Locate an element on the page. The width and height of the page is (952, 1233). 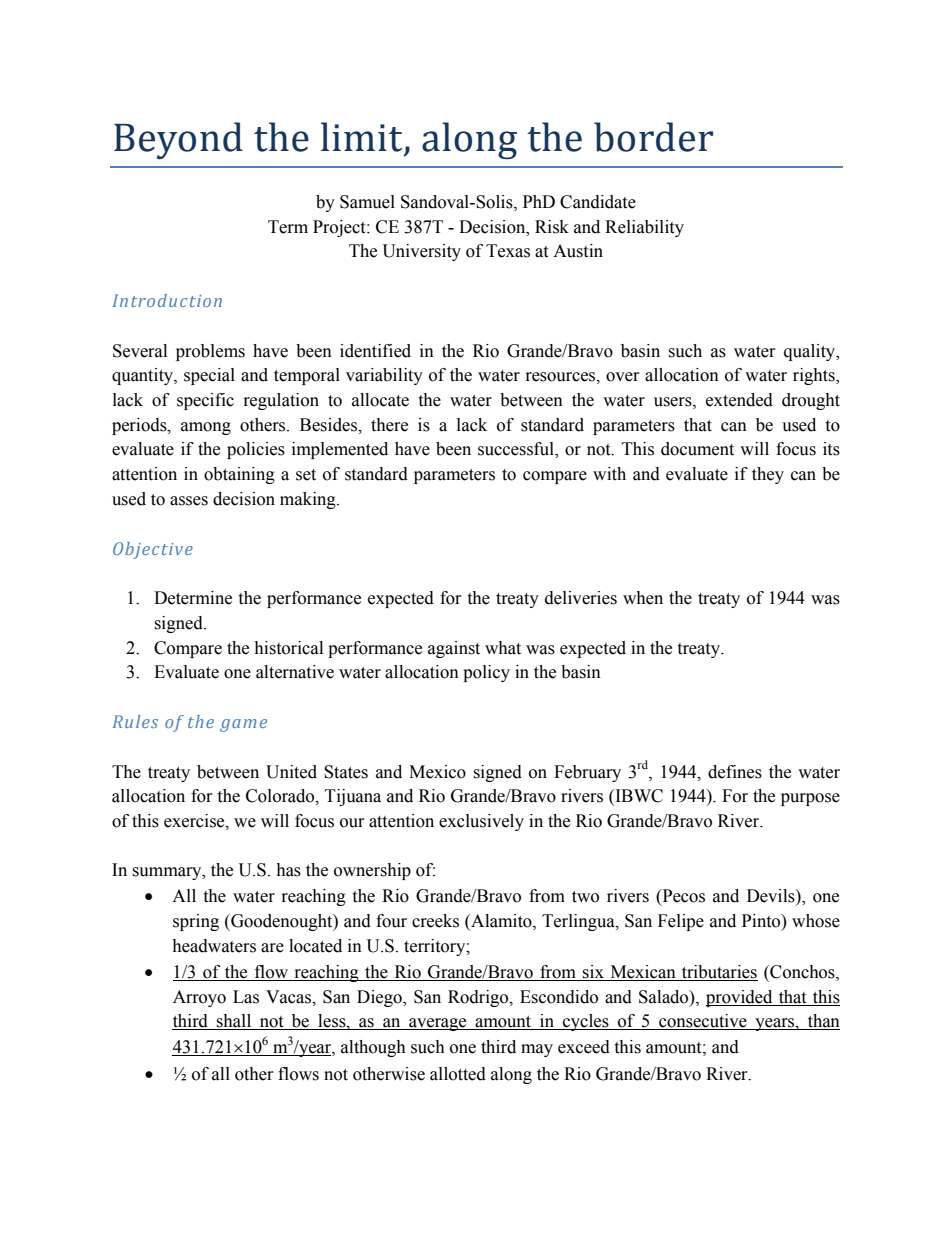
they is located at coordinates (768, 475).
